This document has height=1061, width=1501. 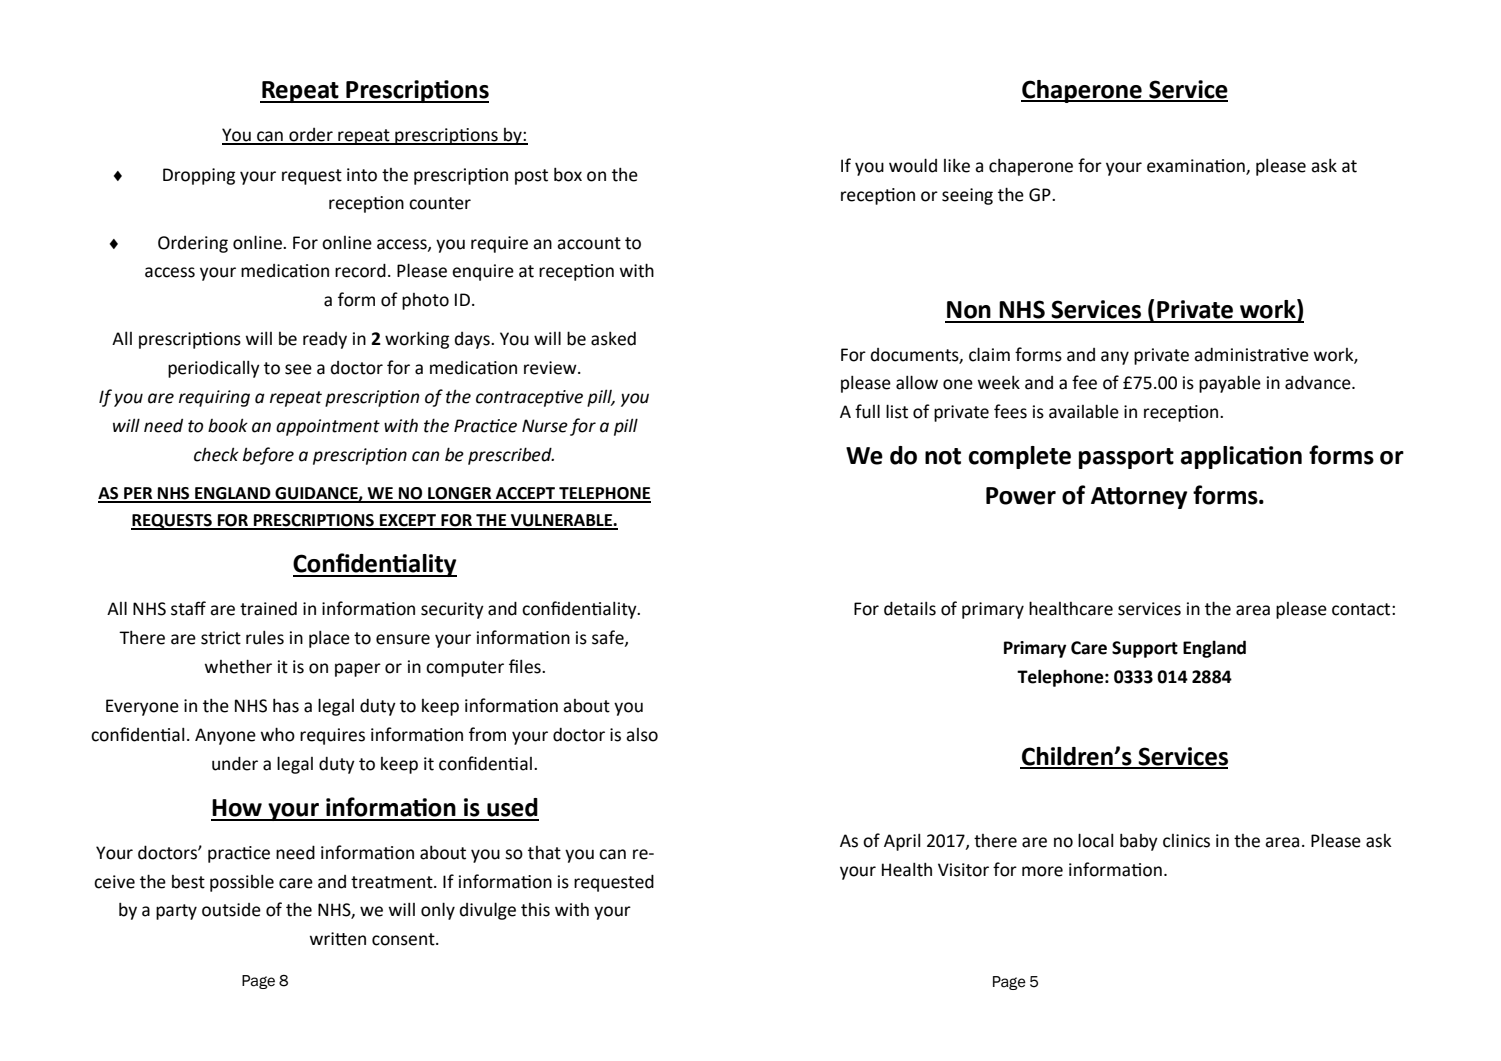 What do you see at coordinates (408, 521) in the document?
I see `EXCEPT` at bounding box center [408, 521].
